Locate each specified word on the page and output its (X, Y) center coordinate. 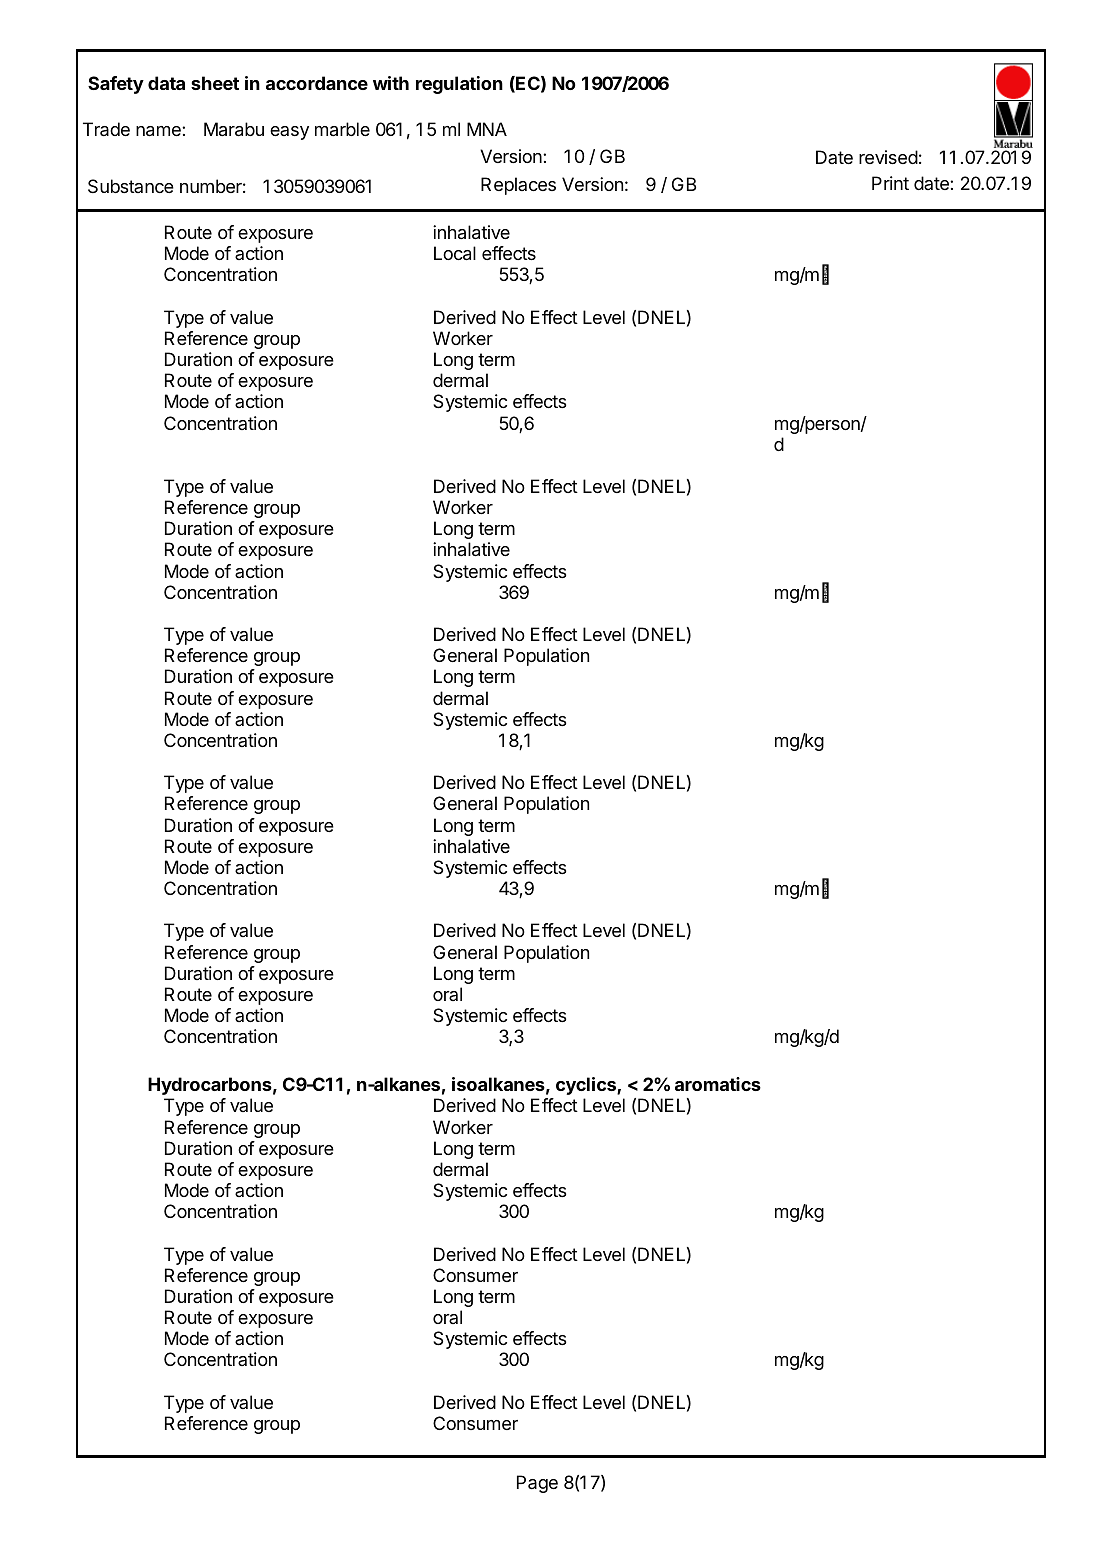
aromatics (718, 1084)
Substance (131, 186)
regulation (459, 85)
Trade (106, 129)
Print (890, 183)
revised (888, 157)
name (159, 131)
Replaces (518, 186)
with (391, 83)
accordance (317, 83)
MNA (487, 129)
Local (455, 253)
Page (537, 1484)
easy (289, 133)
